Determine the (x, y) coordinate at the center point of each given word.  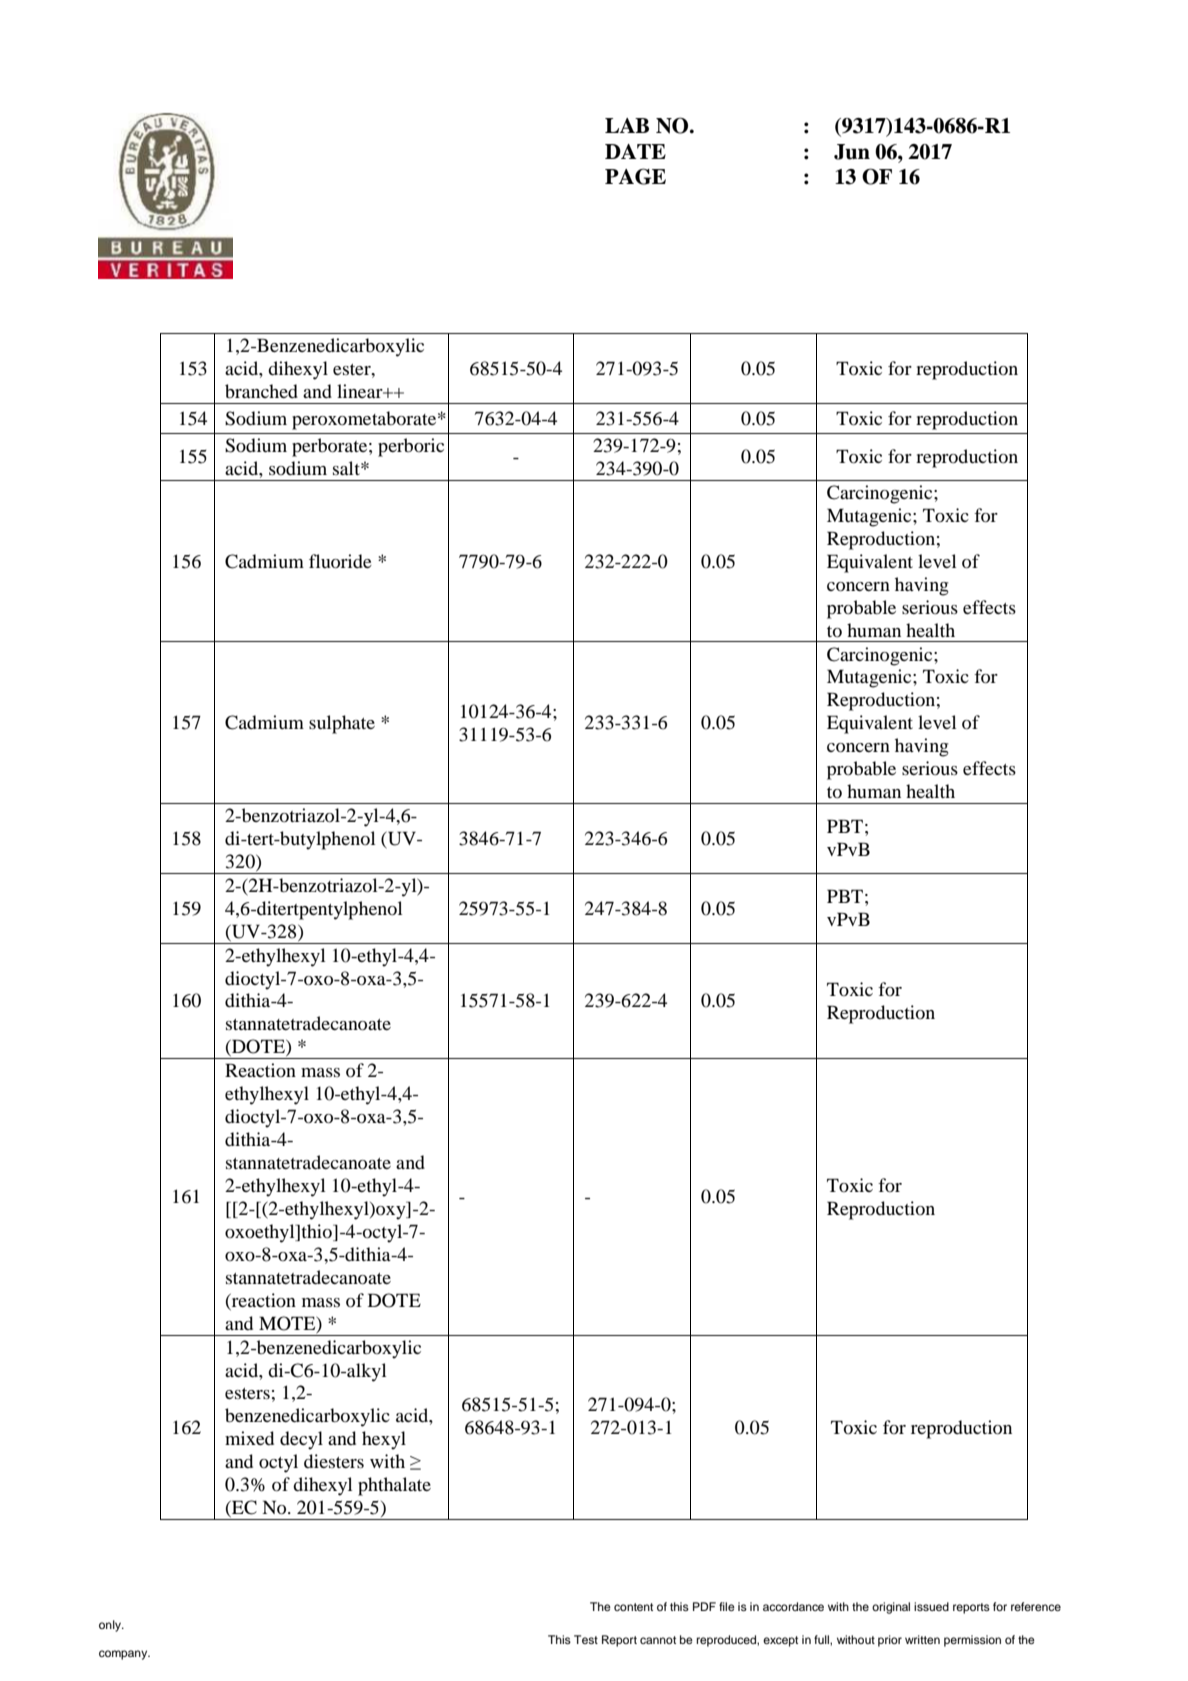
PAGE (635, 176)
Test (586, 1639)
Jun (852, 152)
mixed (249, 1438)
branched (261, 391)
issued (931, 1606)
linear (361, 391)
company (124, 1655)
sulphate (342, 724)
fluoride (340, 561)
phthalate (394, 1486)
